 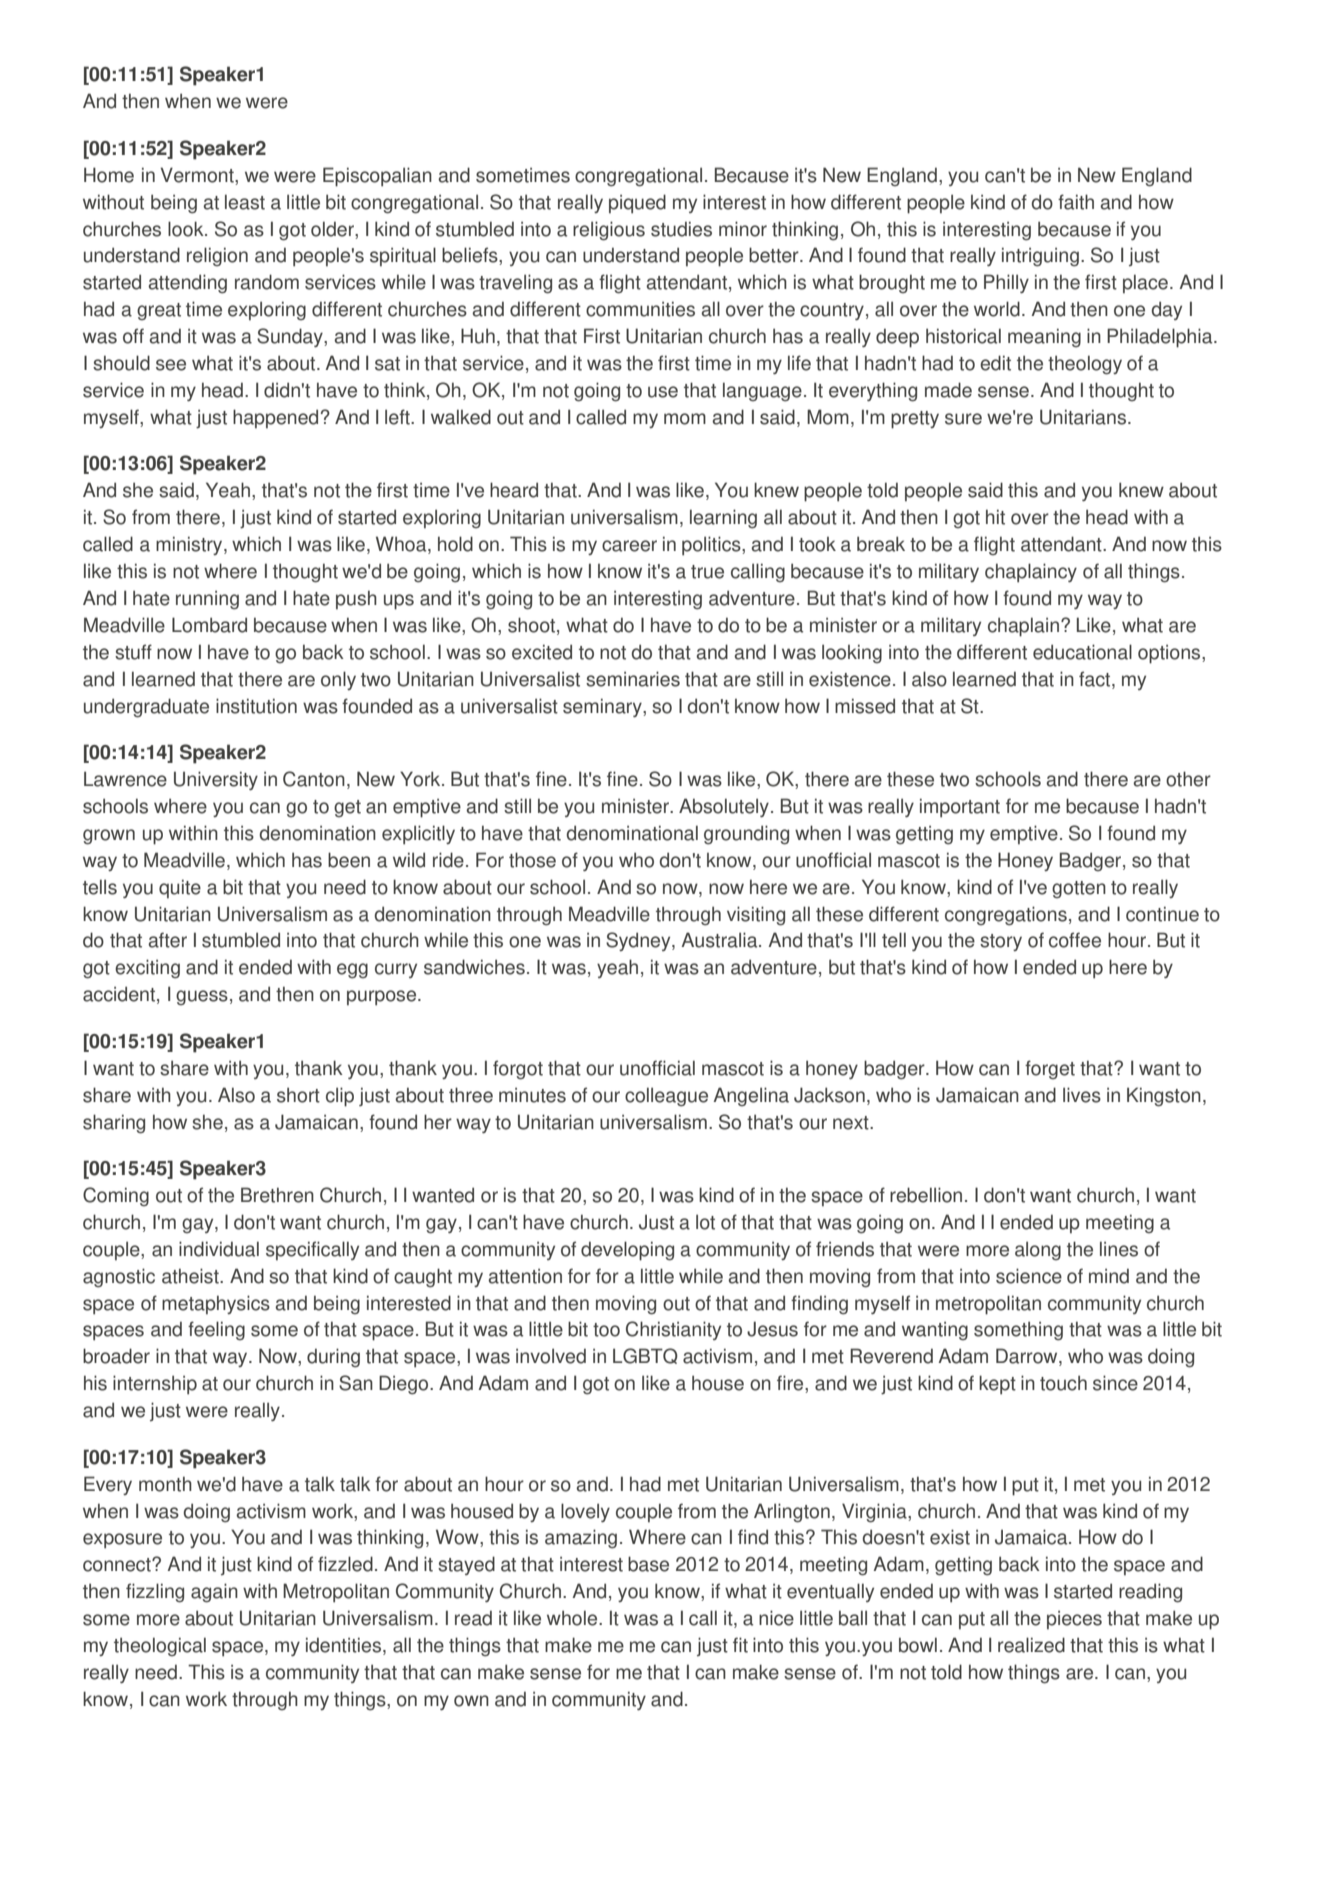 What do you see at coordinates (629, 546) in the image?
I see `career` at bounding box center [629, 546].
